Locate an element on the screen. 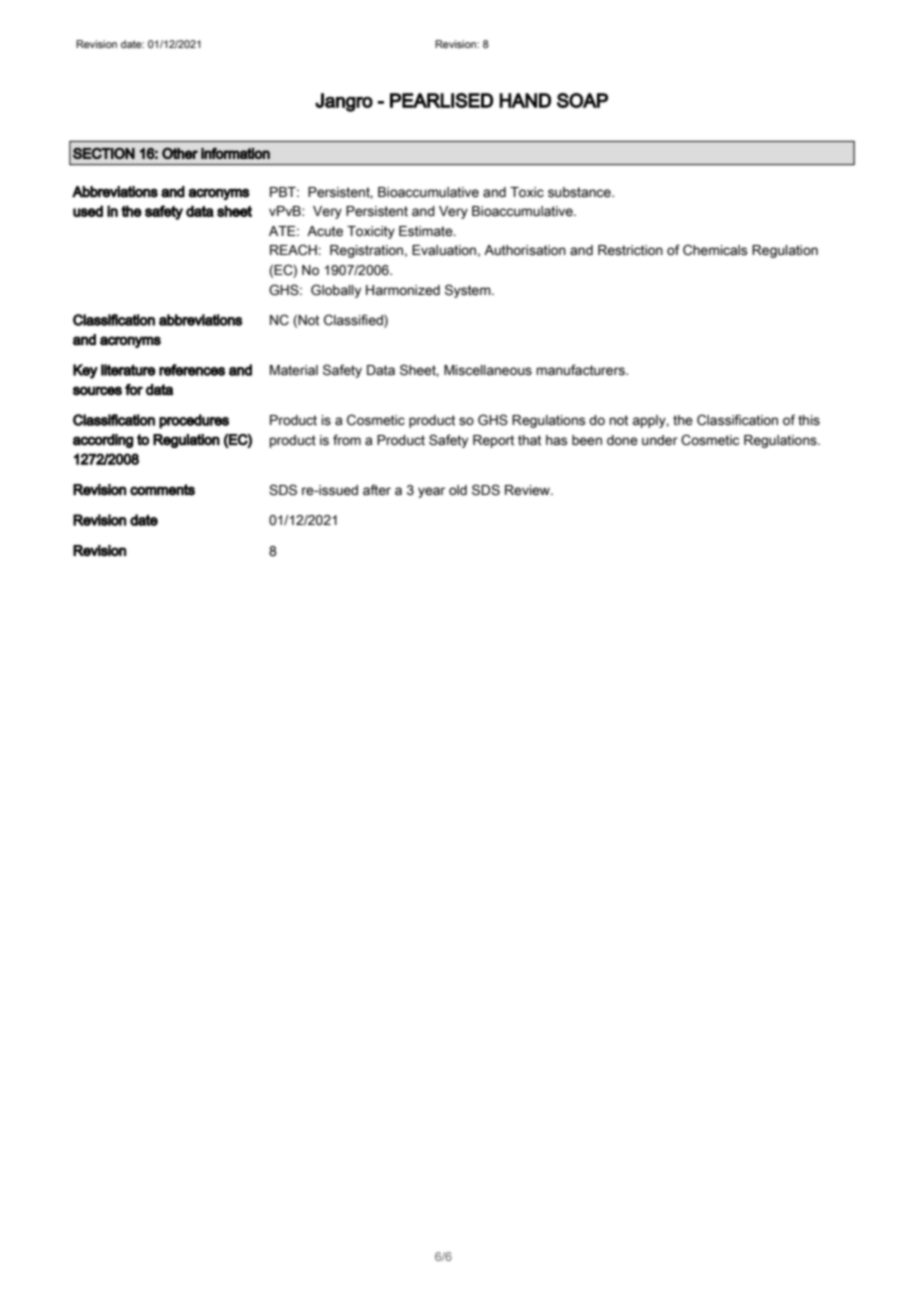 The width and height of the screenshot is (924, 1308). Other is located at coordinates (180, 153).
